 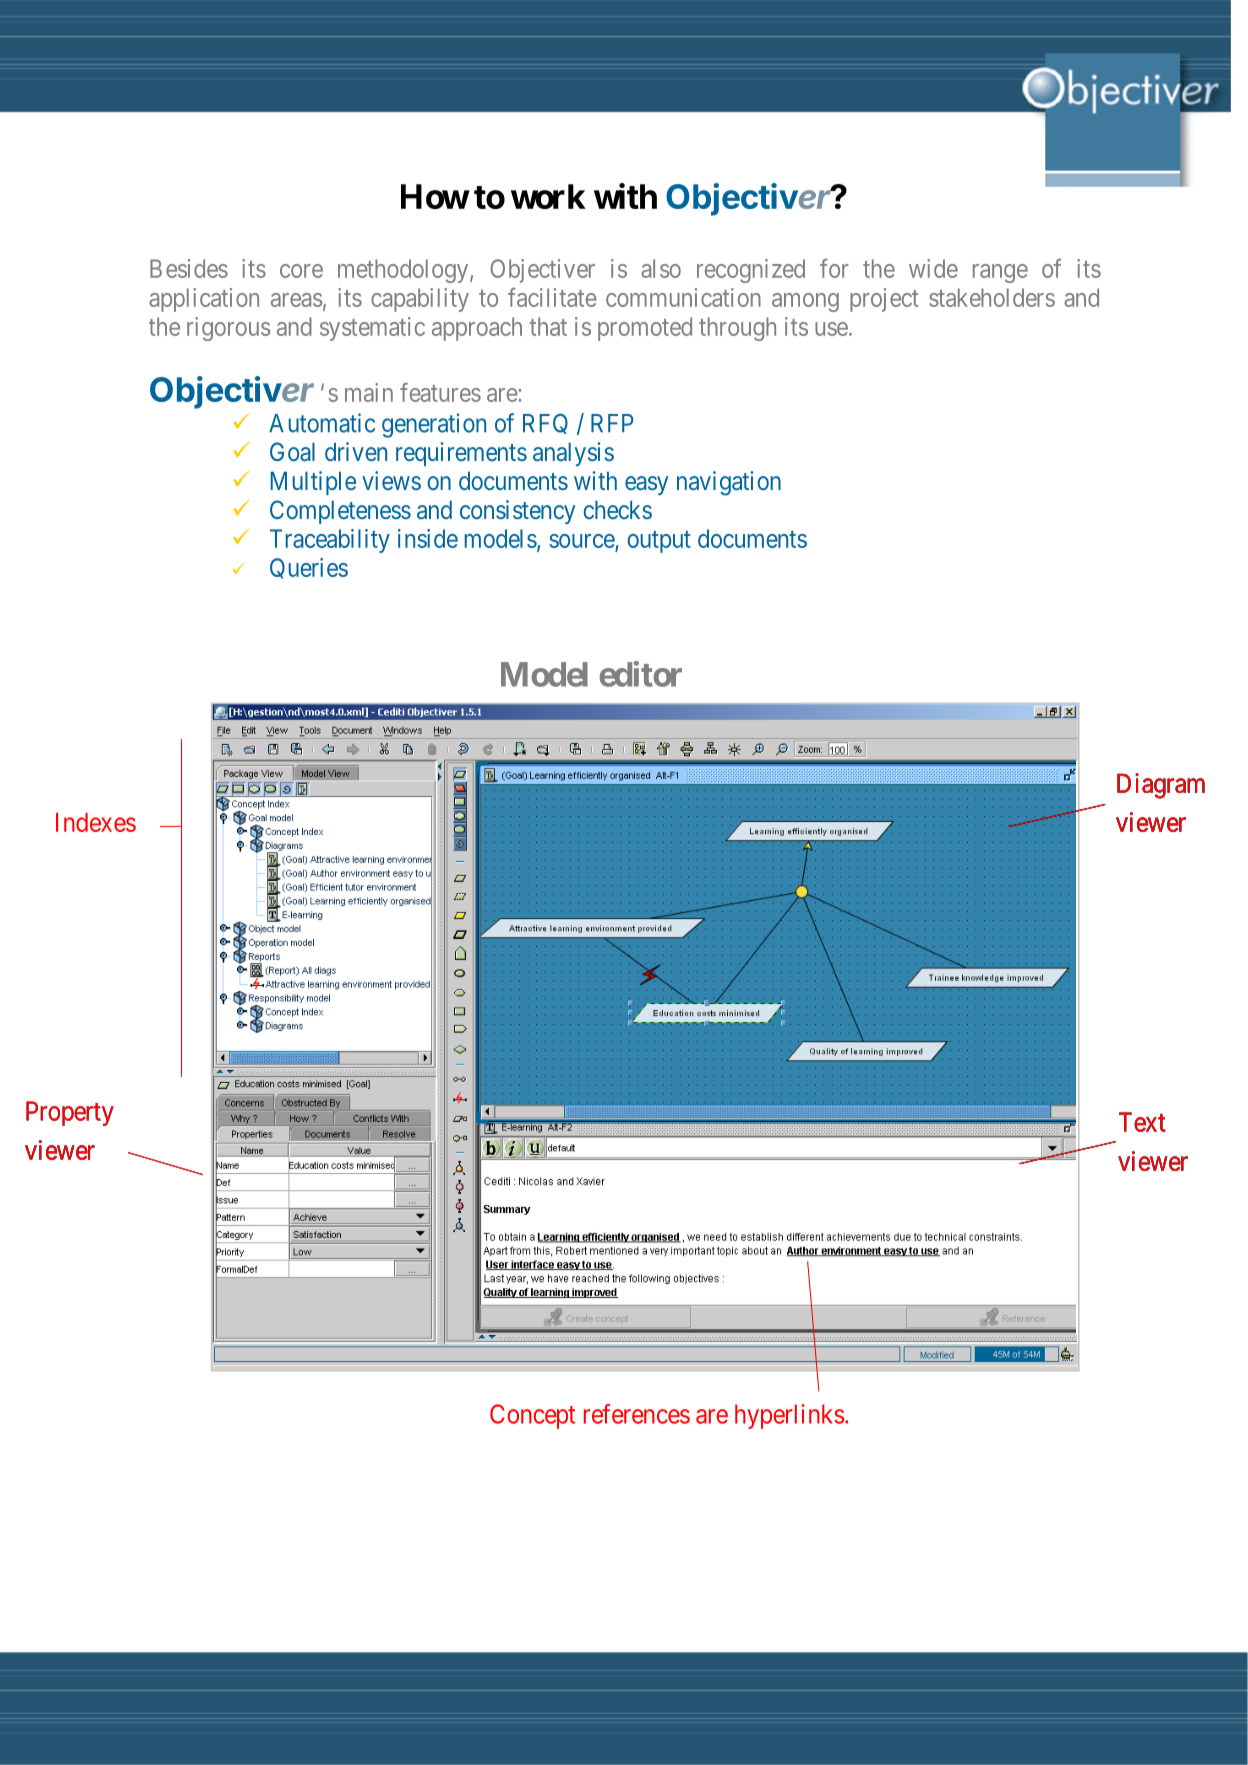 What do you see at coordinates (933, 268) in the document?
I see `wide` at bounding box center [933, 268].
